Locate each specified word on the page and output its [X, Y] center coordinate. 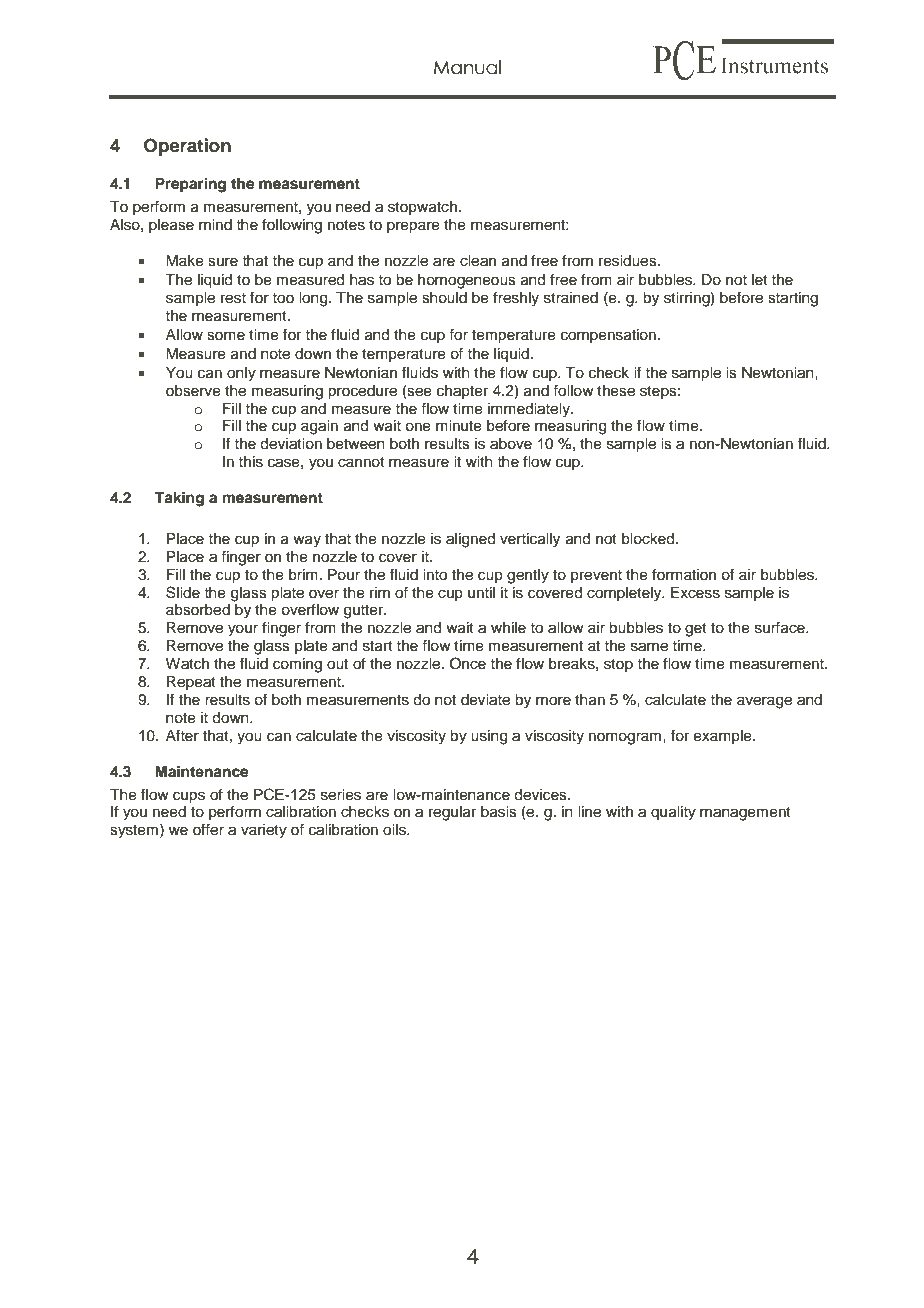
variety [264, 831]
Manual [467, 67]
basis [499, 812]
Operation [187, 147]
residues [629, 261]
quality [673, 813]
